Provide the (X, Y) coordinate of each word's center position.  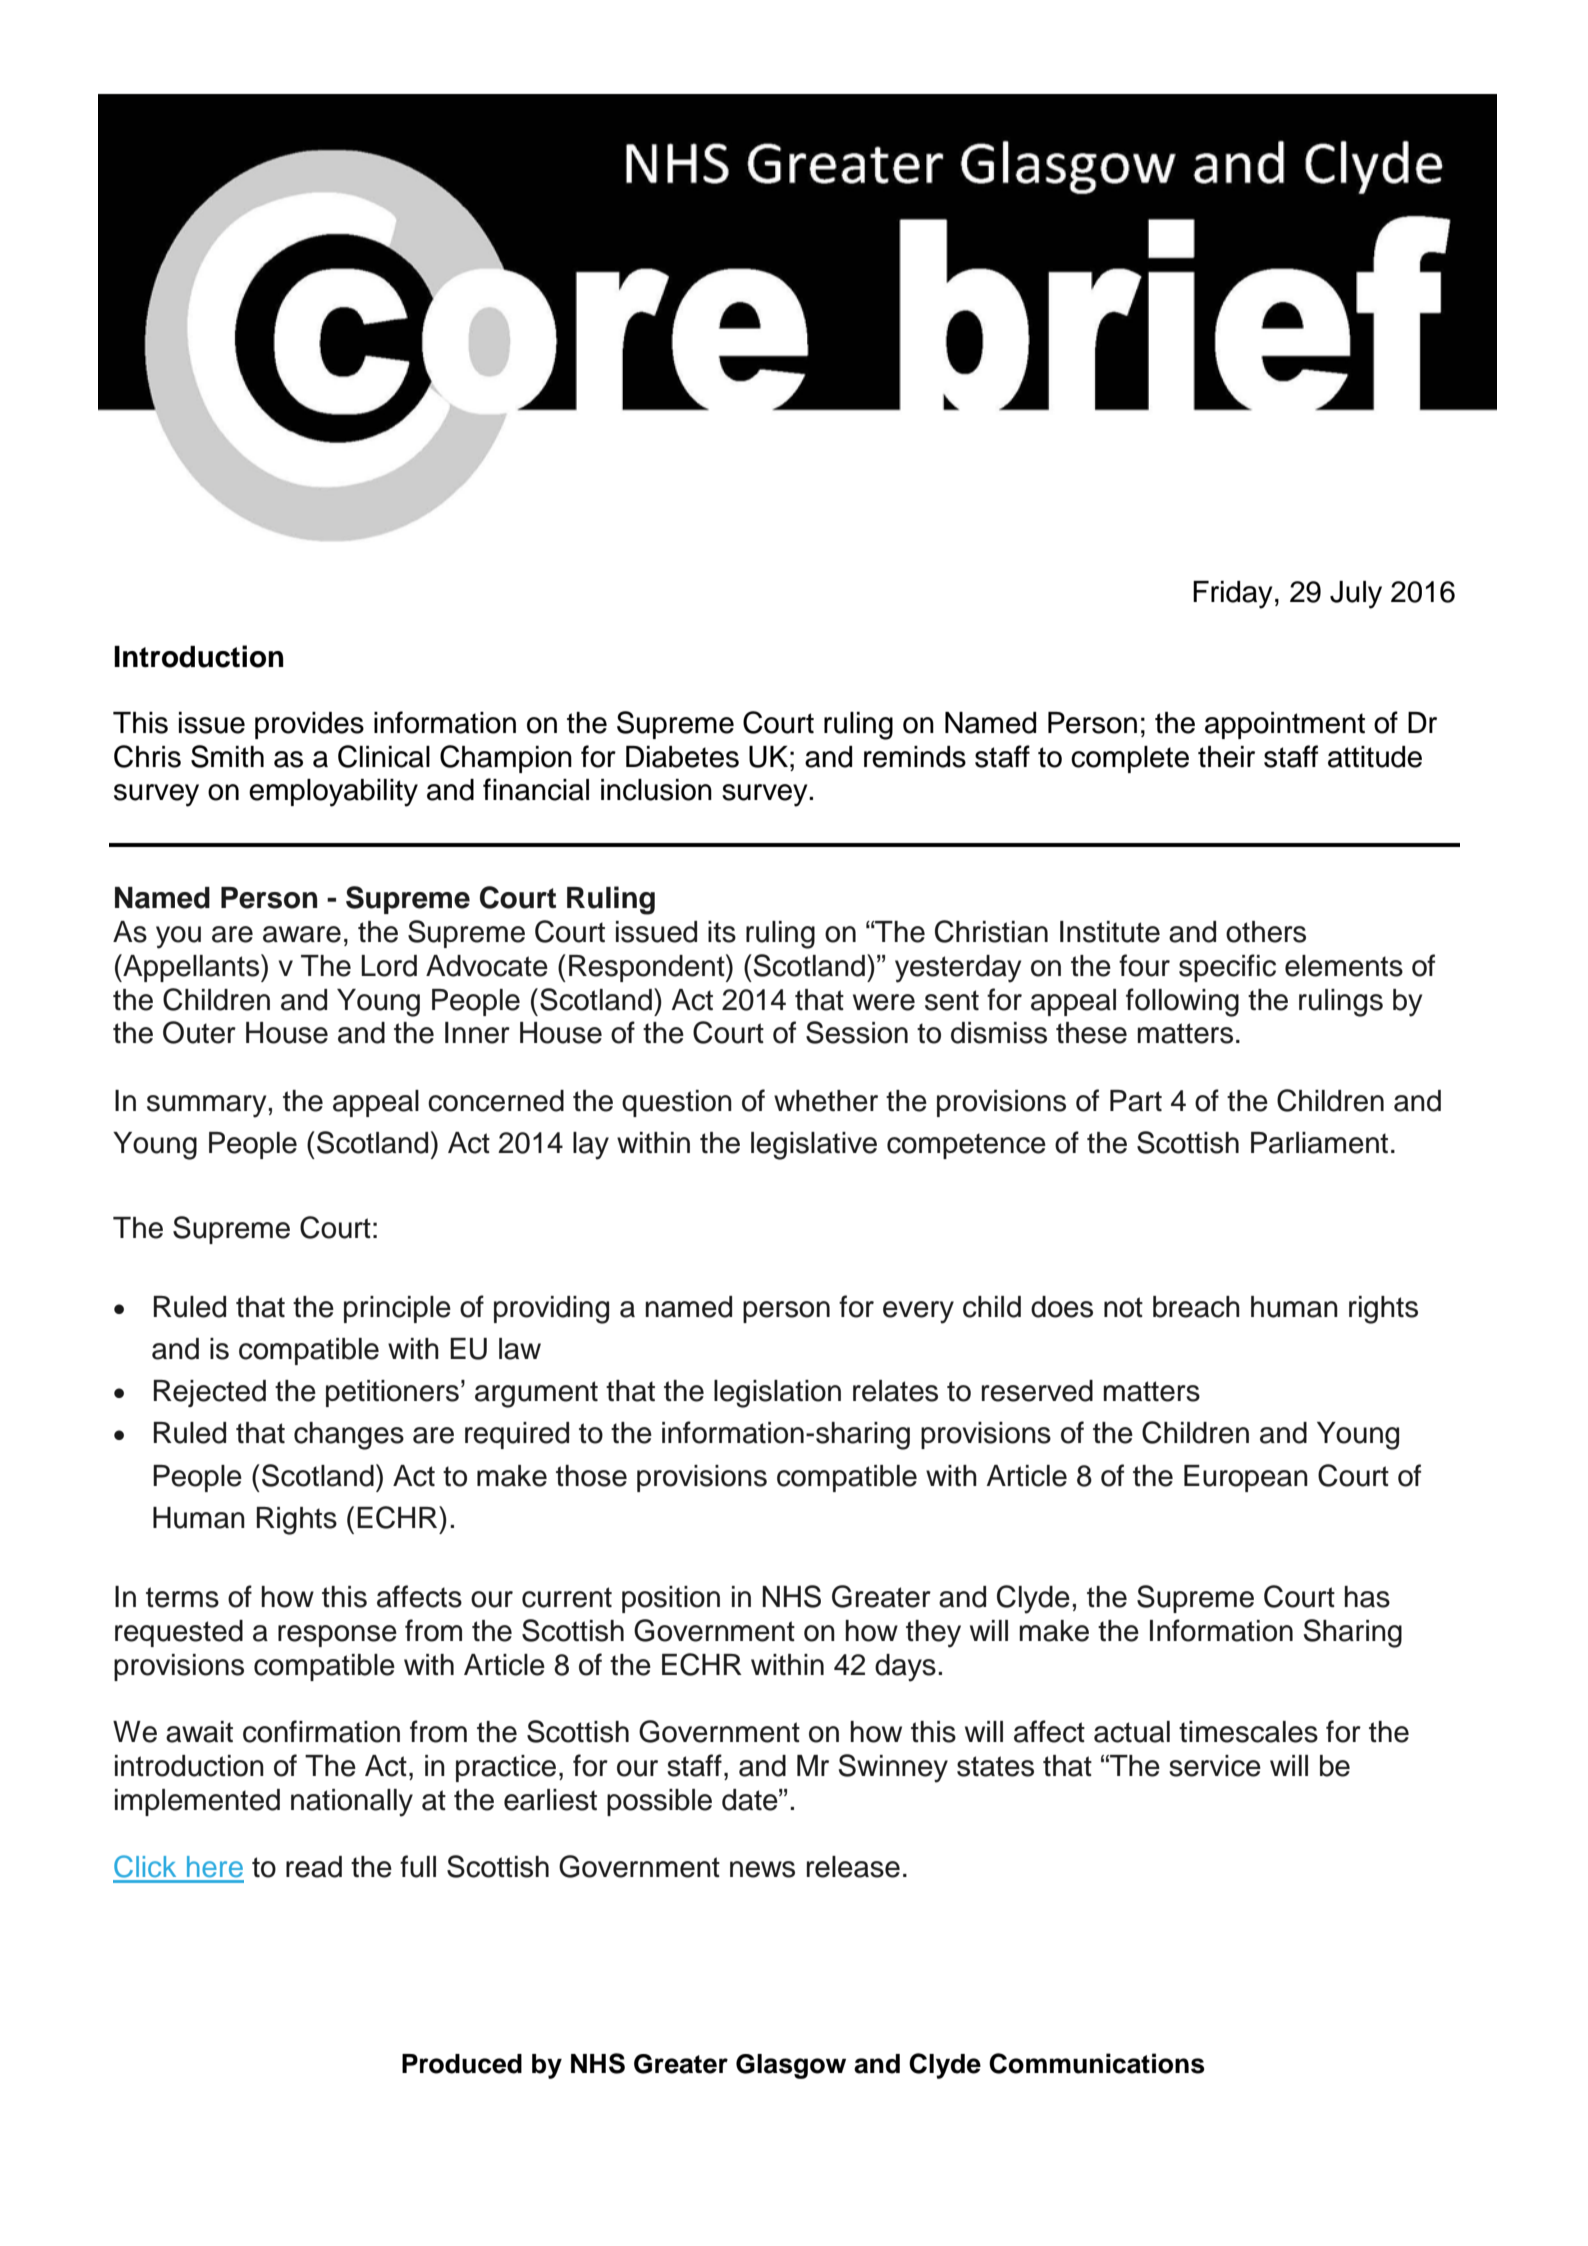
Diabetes (682, 757)
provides (309, 725)
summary (206, 1106)
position (671, 1599)
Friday (1233, 595)
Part (1136, 1101)
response (337, 1636)
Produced (462, 2064)
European (1246, 1478)
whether (826, 1101)
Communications (1097, 2063)
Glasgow (791, 2066)
